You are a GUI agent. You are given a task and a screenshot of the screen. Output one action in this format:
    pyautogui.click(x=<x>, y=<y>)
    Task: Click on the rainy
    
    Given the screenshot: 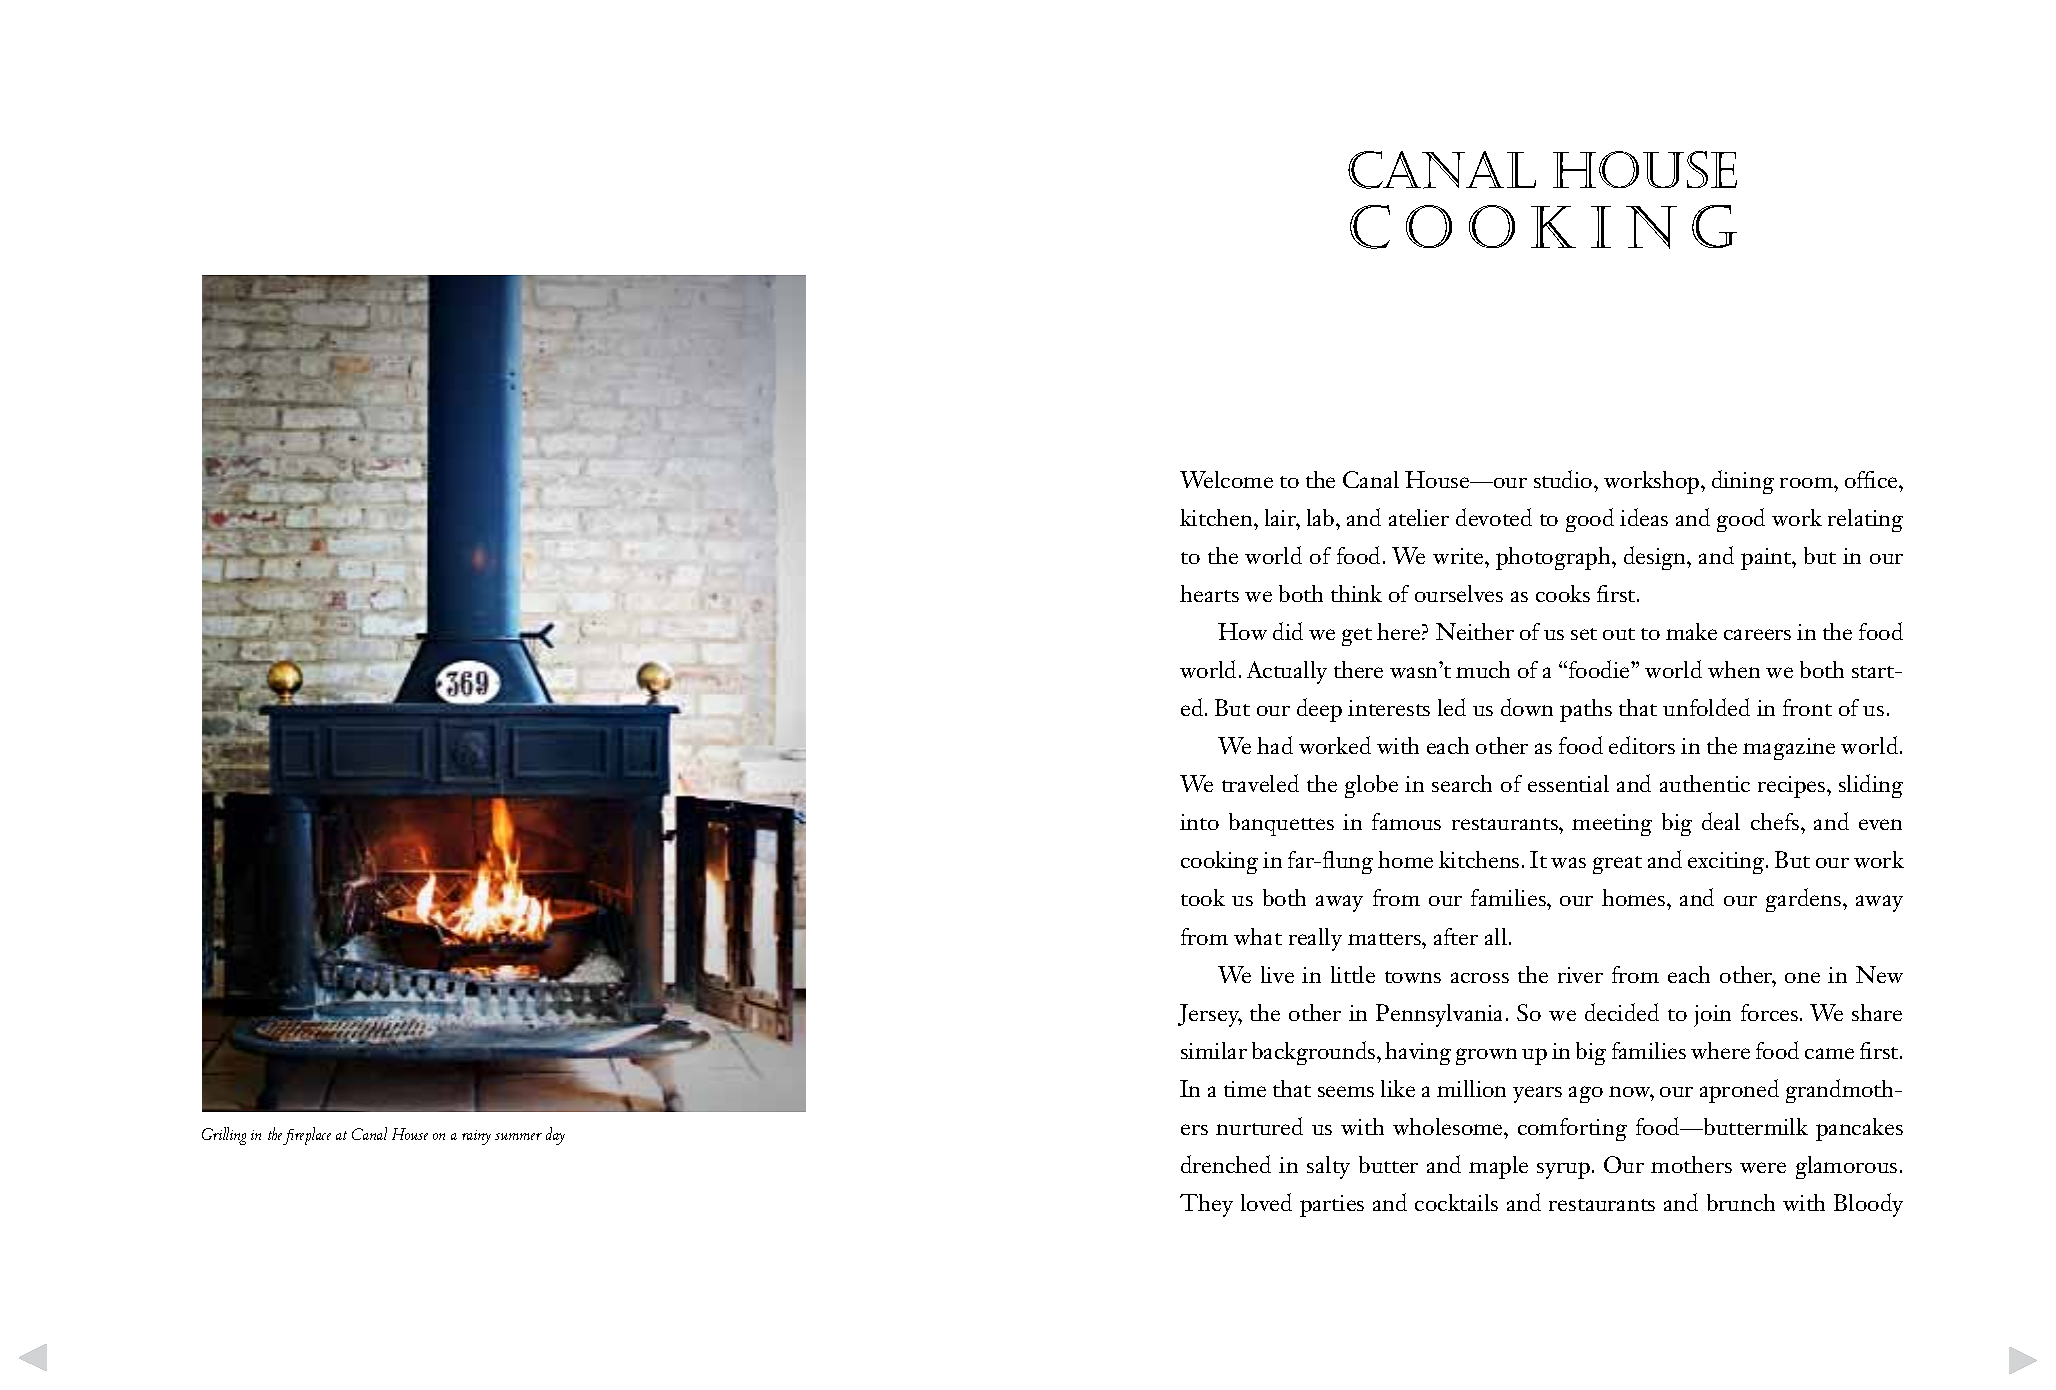 What is the action you would take?
    pyautogui.click(x=476, y=1137)
